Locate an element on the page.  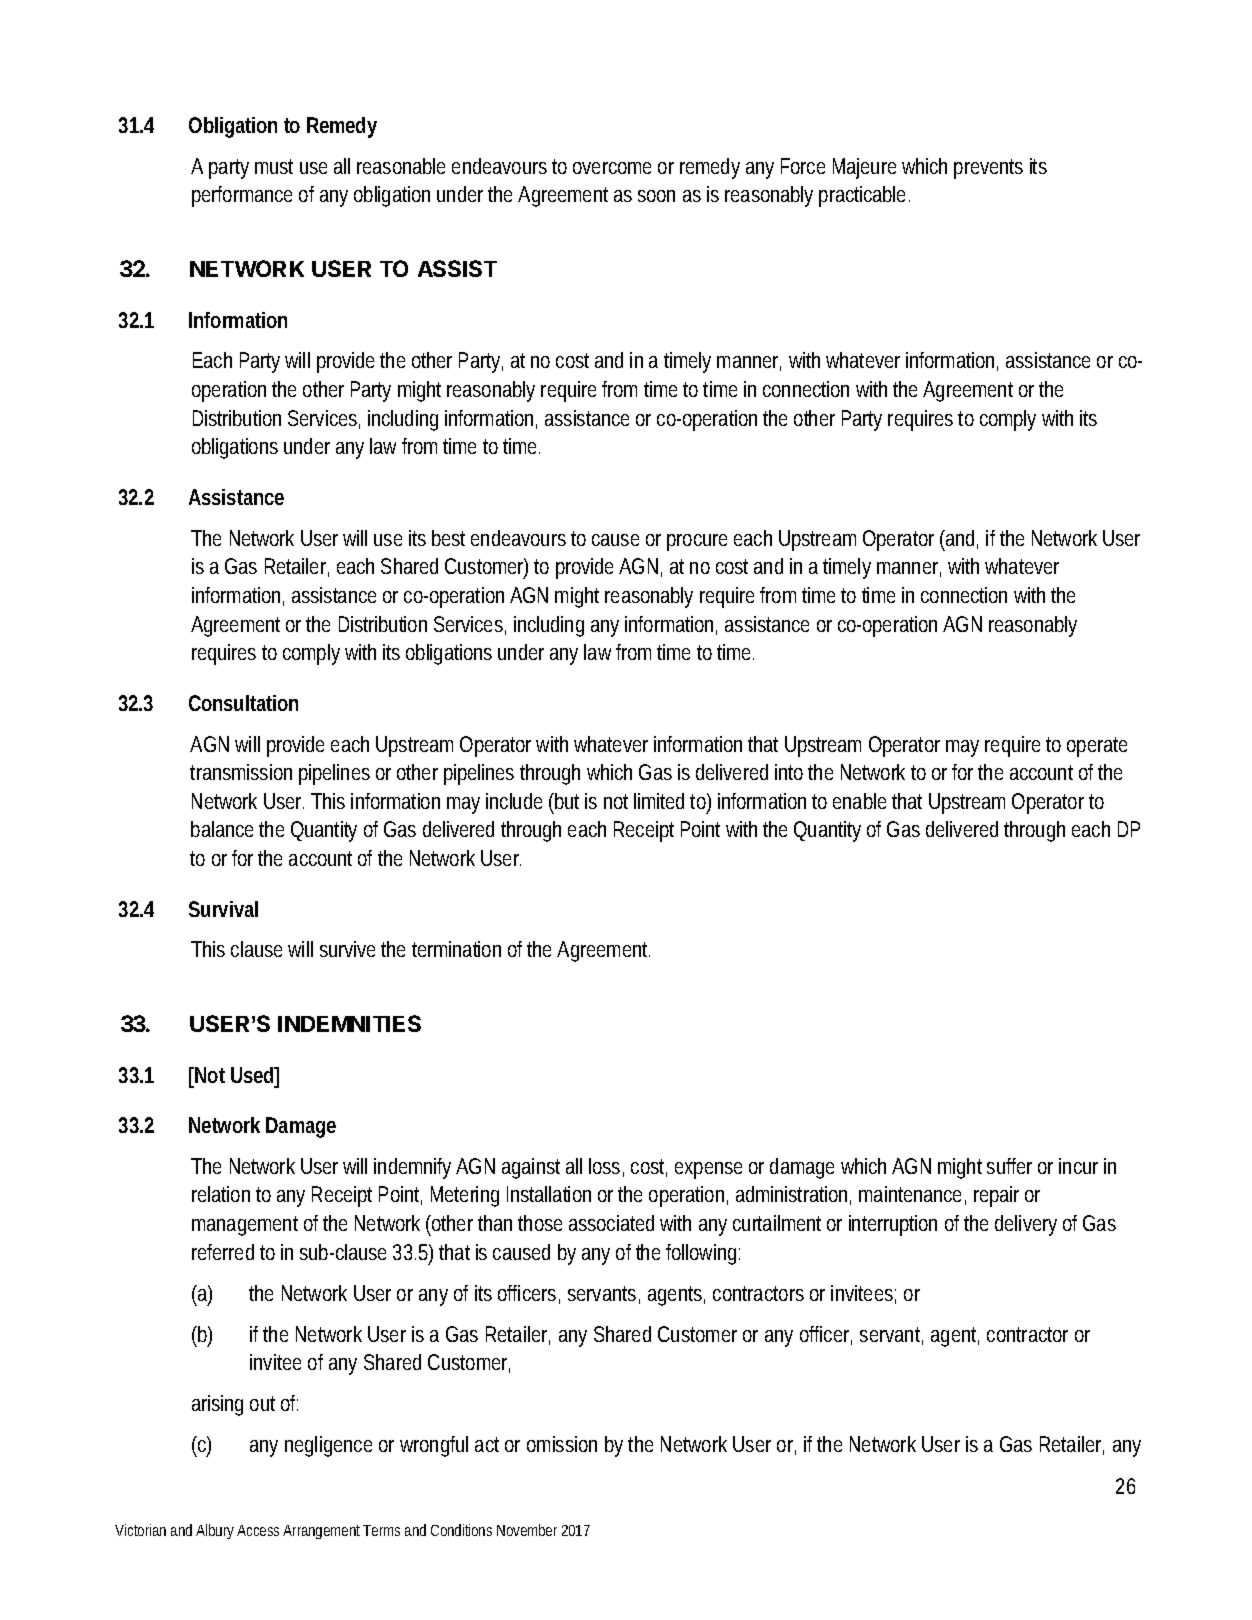
Consultation is located at coordinates (243, 703).
